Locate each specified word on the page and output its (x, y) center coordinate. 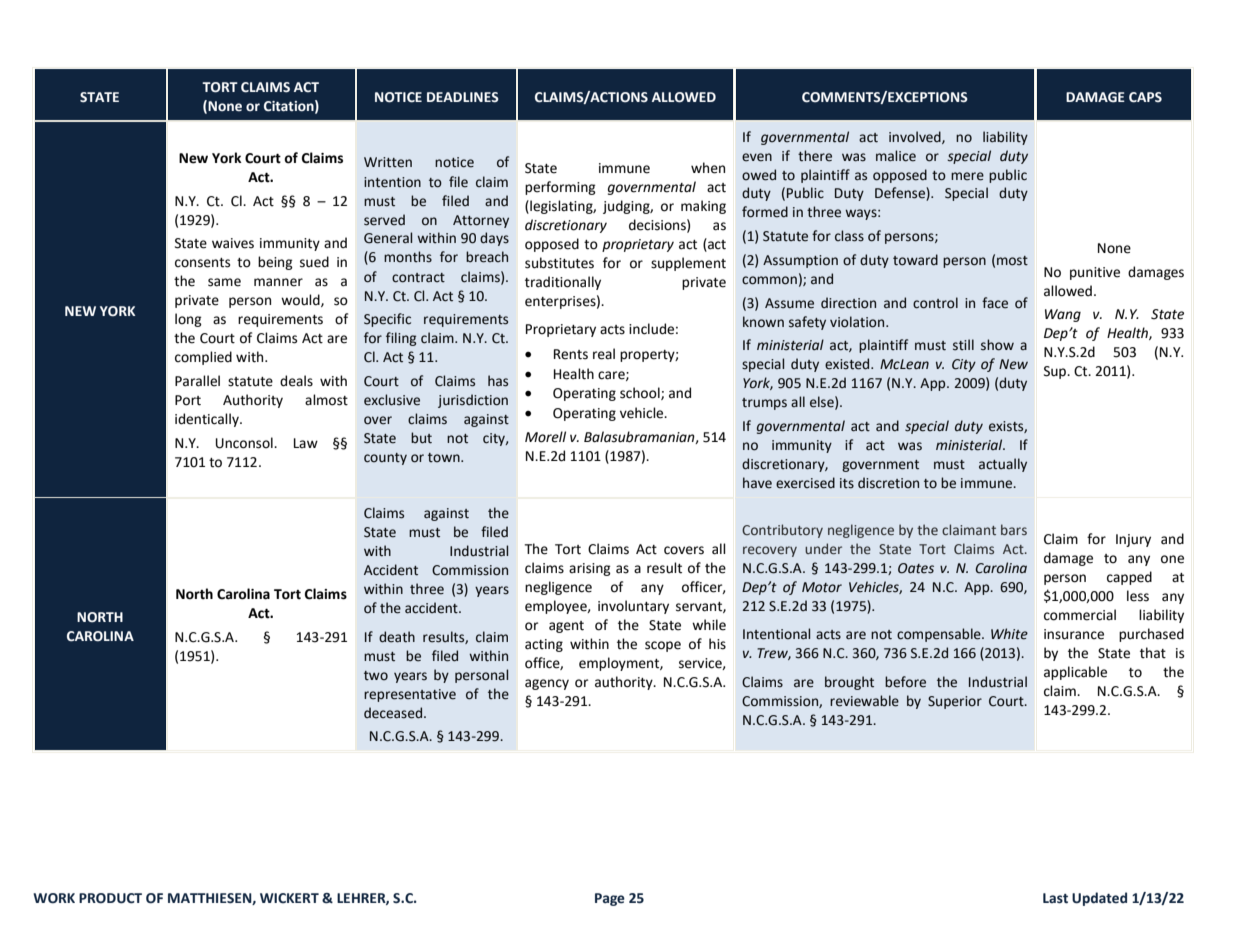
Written (388, 162)
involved (916, 137)
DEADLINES (463, 97)
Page (610, 899)
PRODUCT (110, 898)
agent (566, 627)
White (1009, 634)
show (997, 345)
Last (1055, 898)
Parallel (197, 381)
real (604, 354)
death (397, 637)
